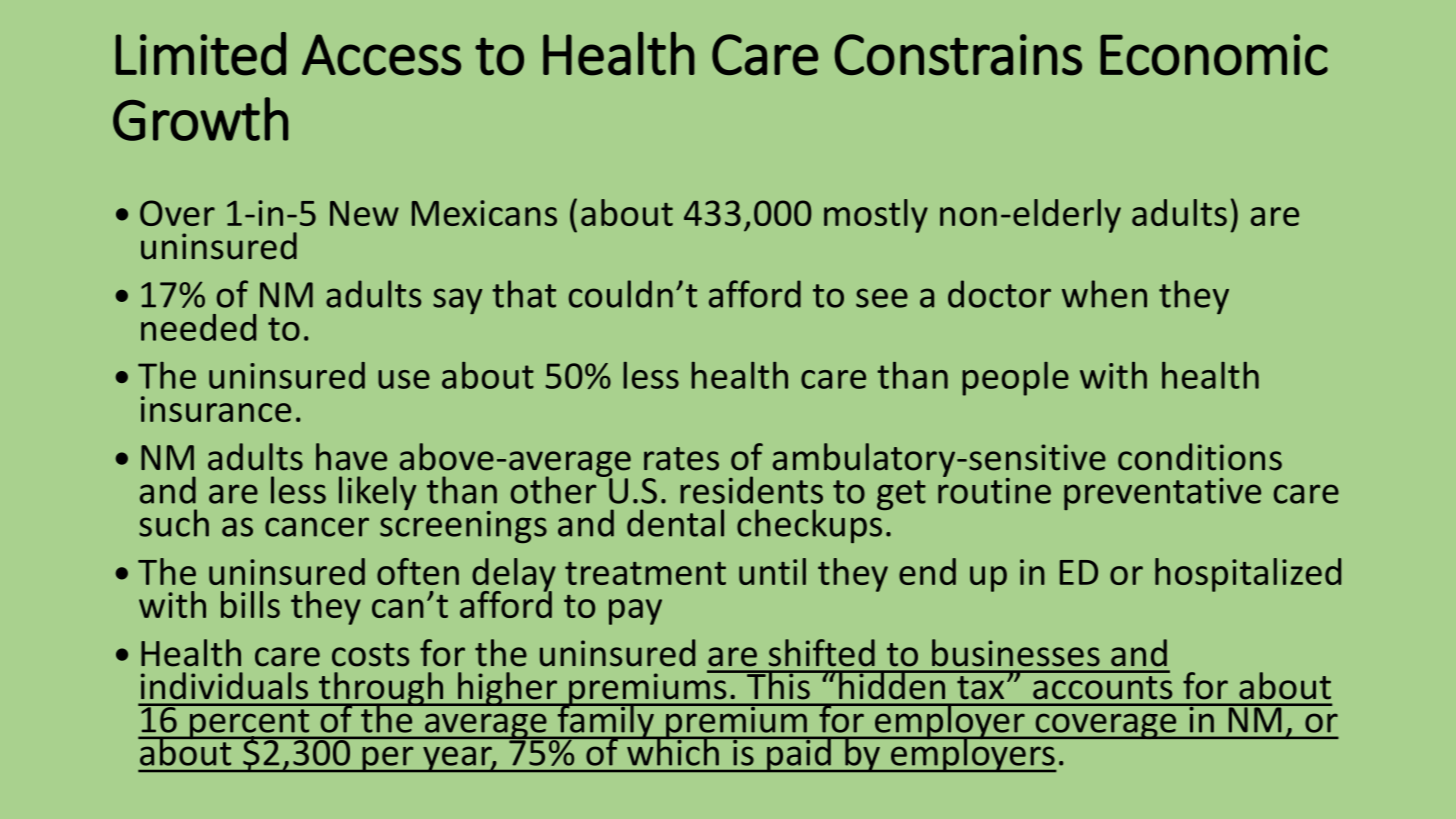 The height and width of the screenshot is (819, 1456). What do you see at coordinates (381, 55) in the screenshot?
I see `Access` at bounding box center [381, 55].
